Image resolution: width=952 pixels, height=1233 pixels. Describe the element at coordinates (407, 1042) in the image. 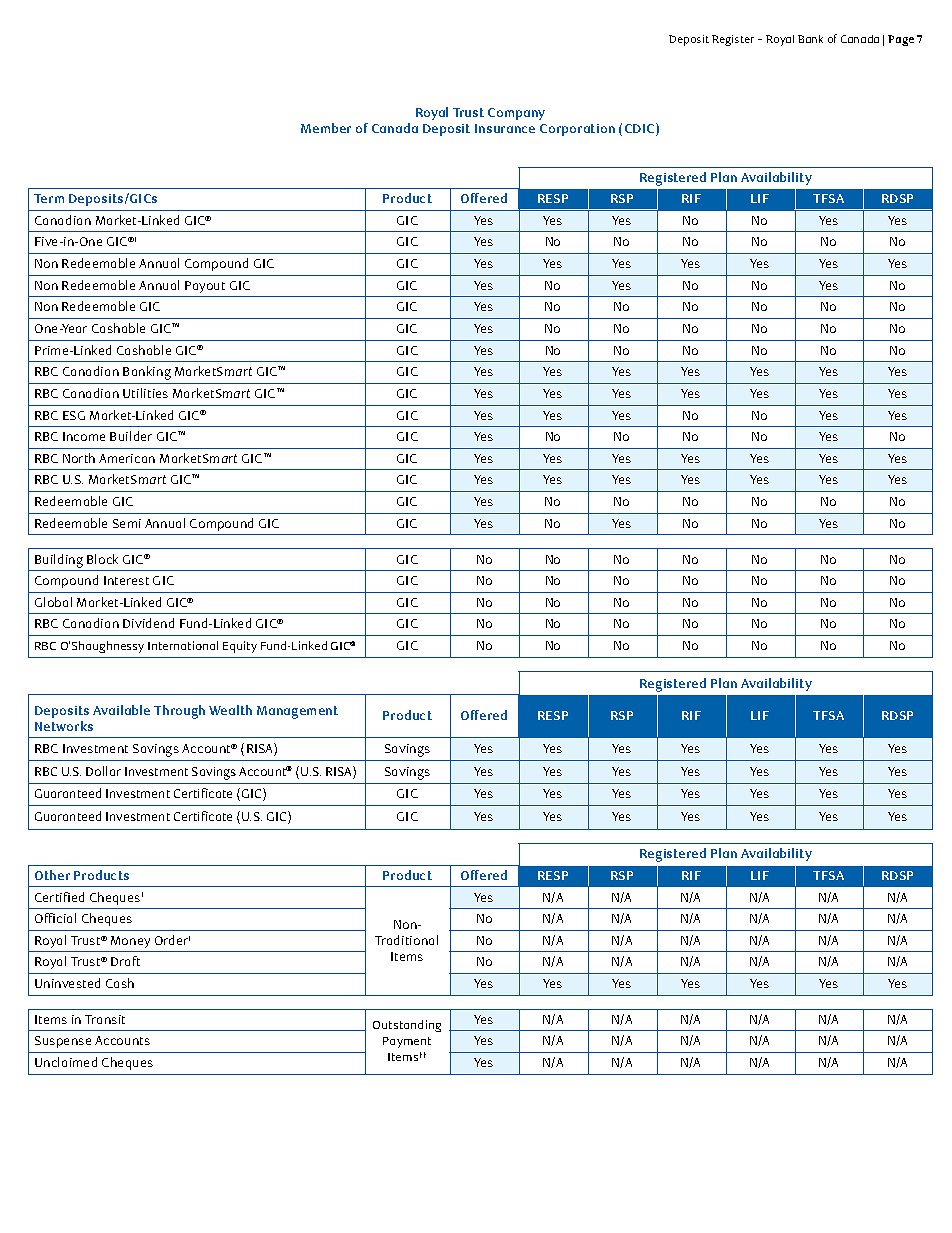

I see `Payment` at that location.
